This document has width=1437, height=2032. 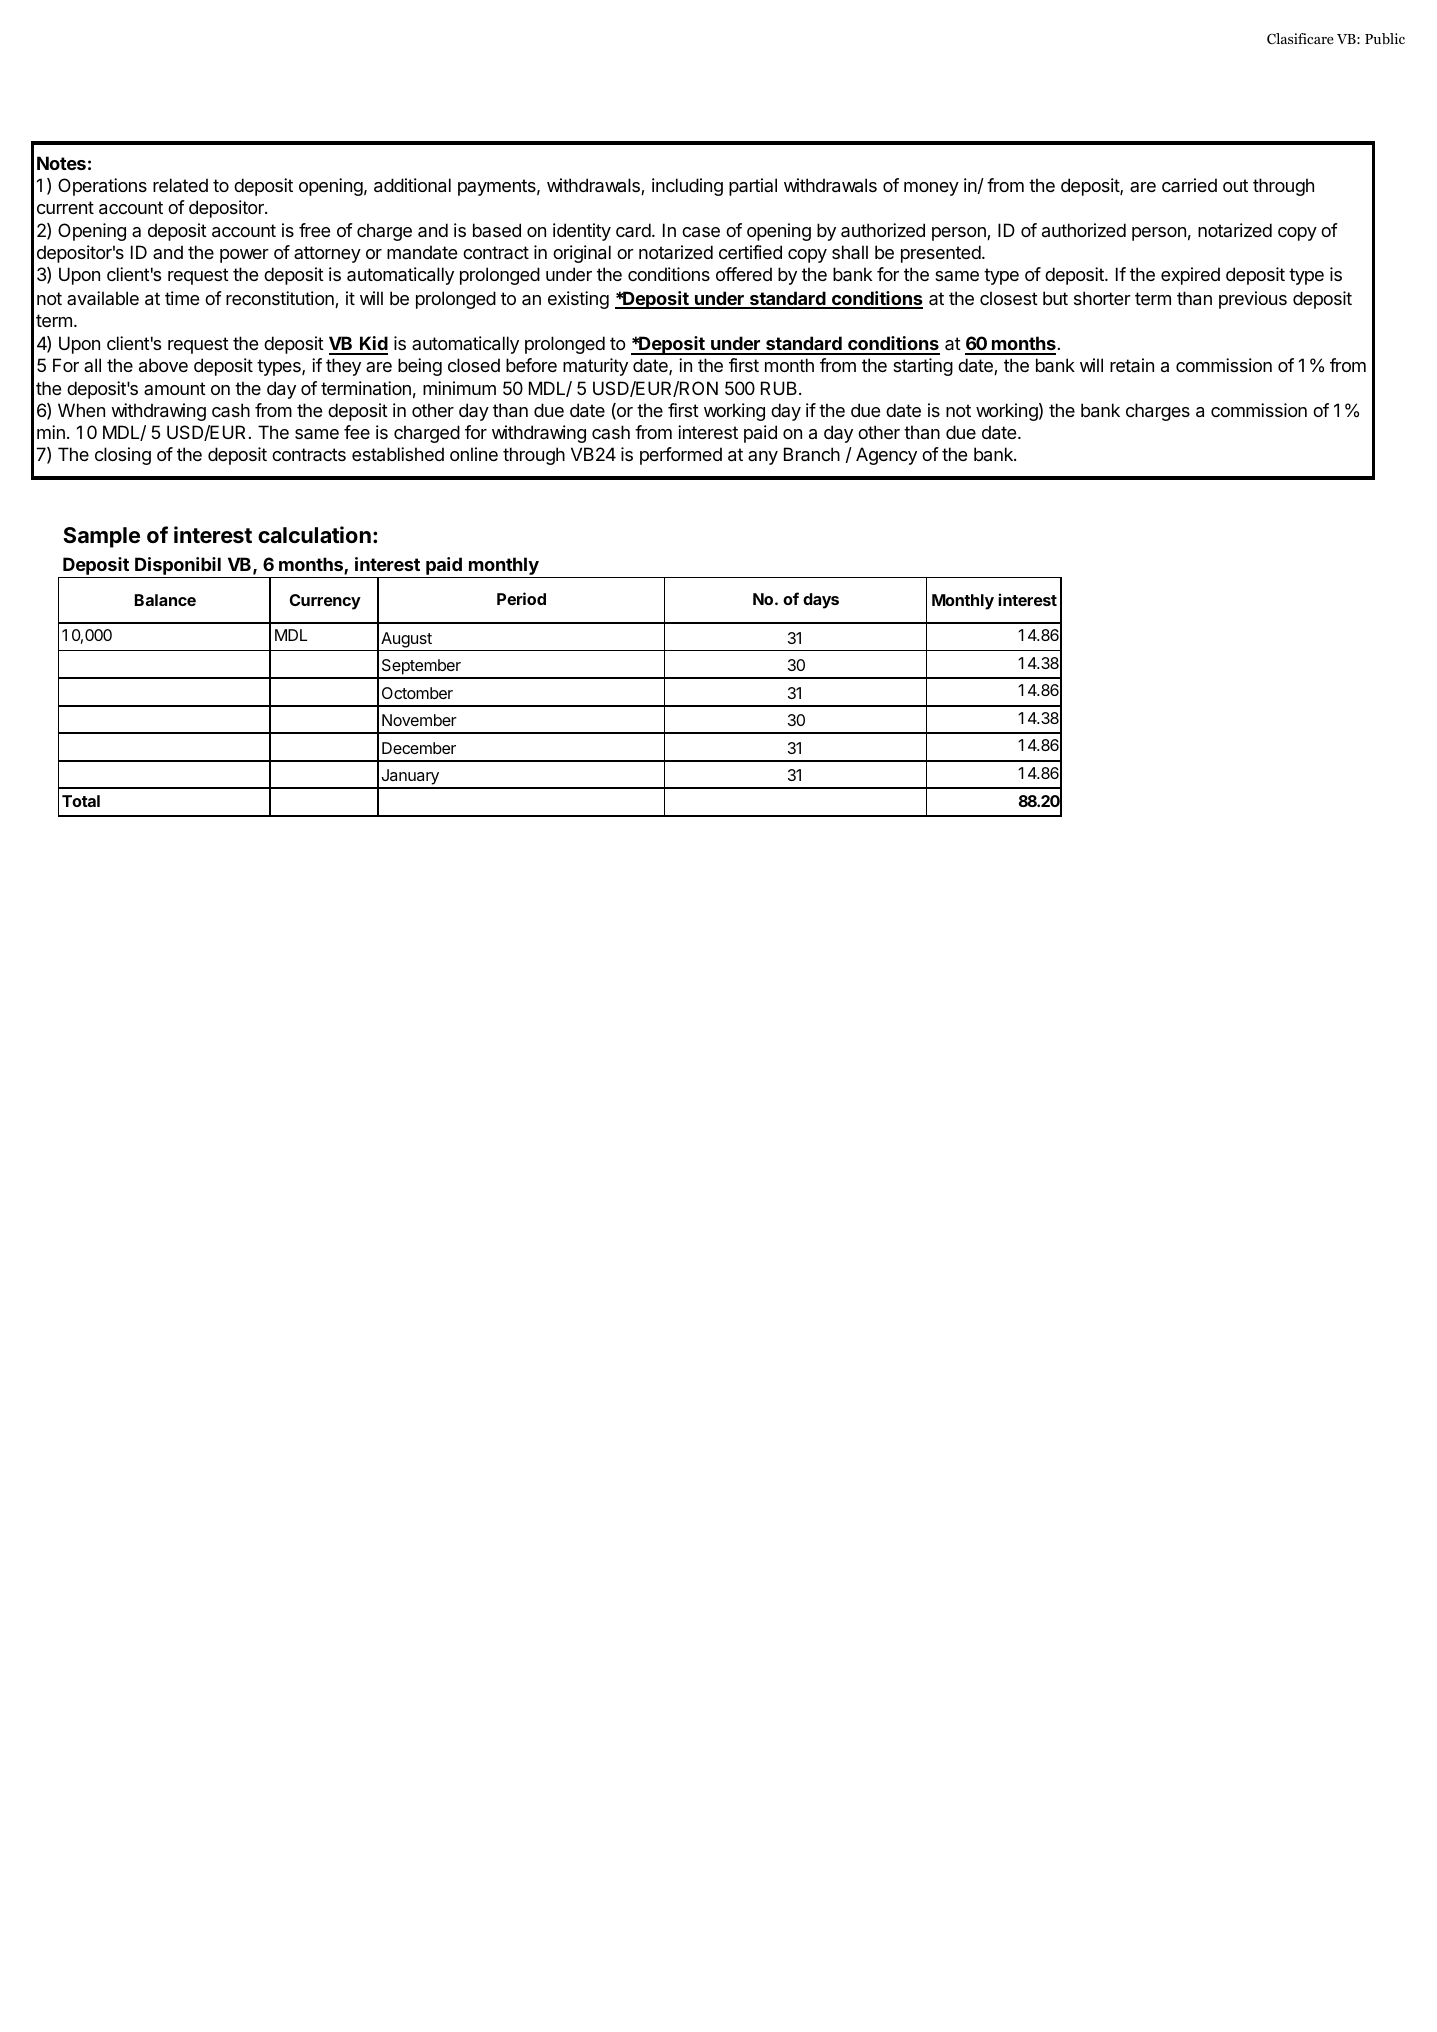 I want to click on Balance, so click(x=165, y=600).
